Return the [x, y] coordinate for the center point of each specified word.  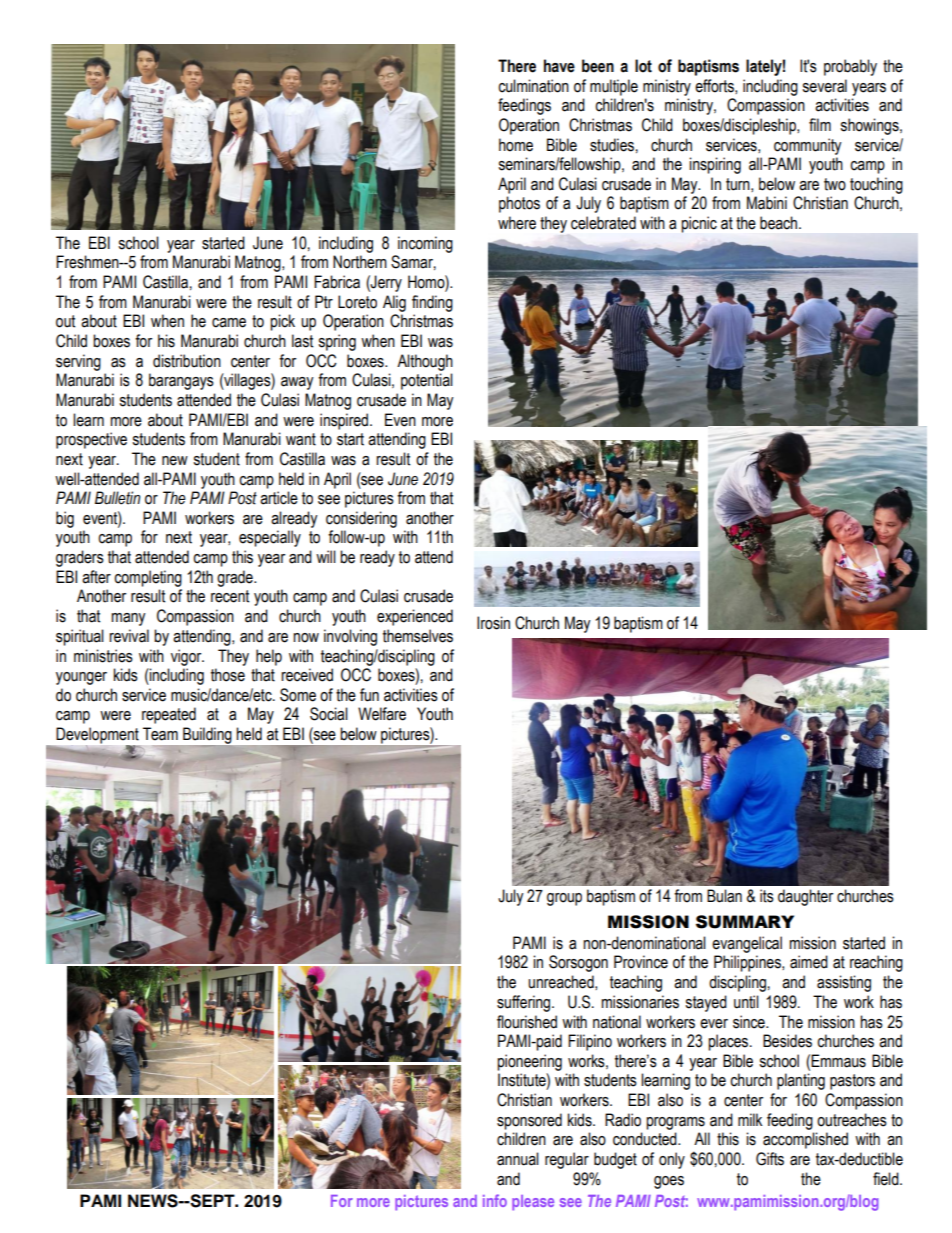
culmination [533, 86]
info [495, 1200]
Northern [360, 262]
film [820, 124]
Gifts [770, 1159]
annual [518, 1159]
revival [129, 636]
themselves [418, 636]
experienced [415, 617]
